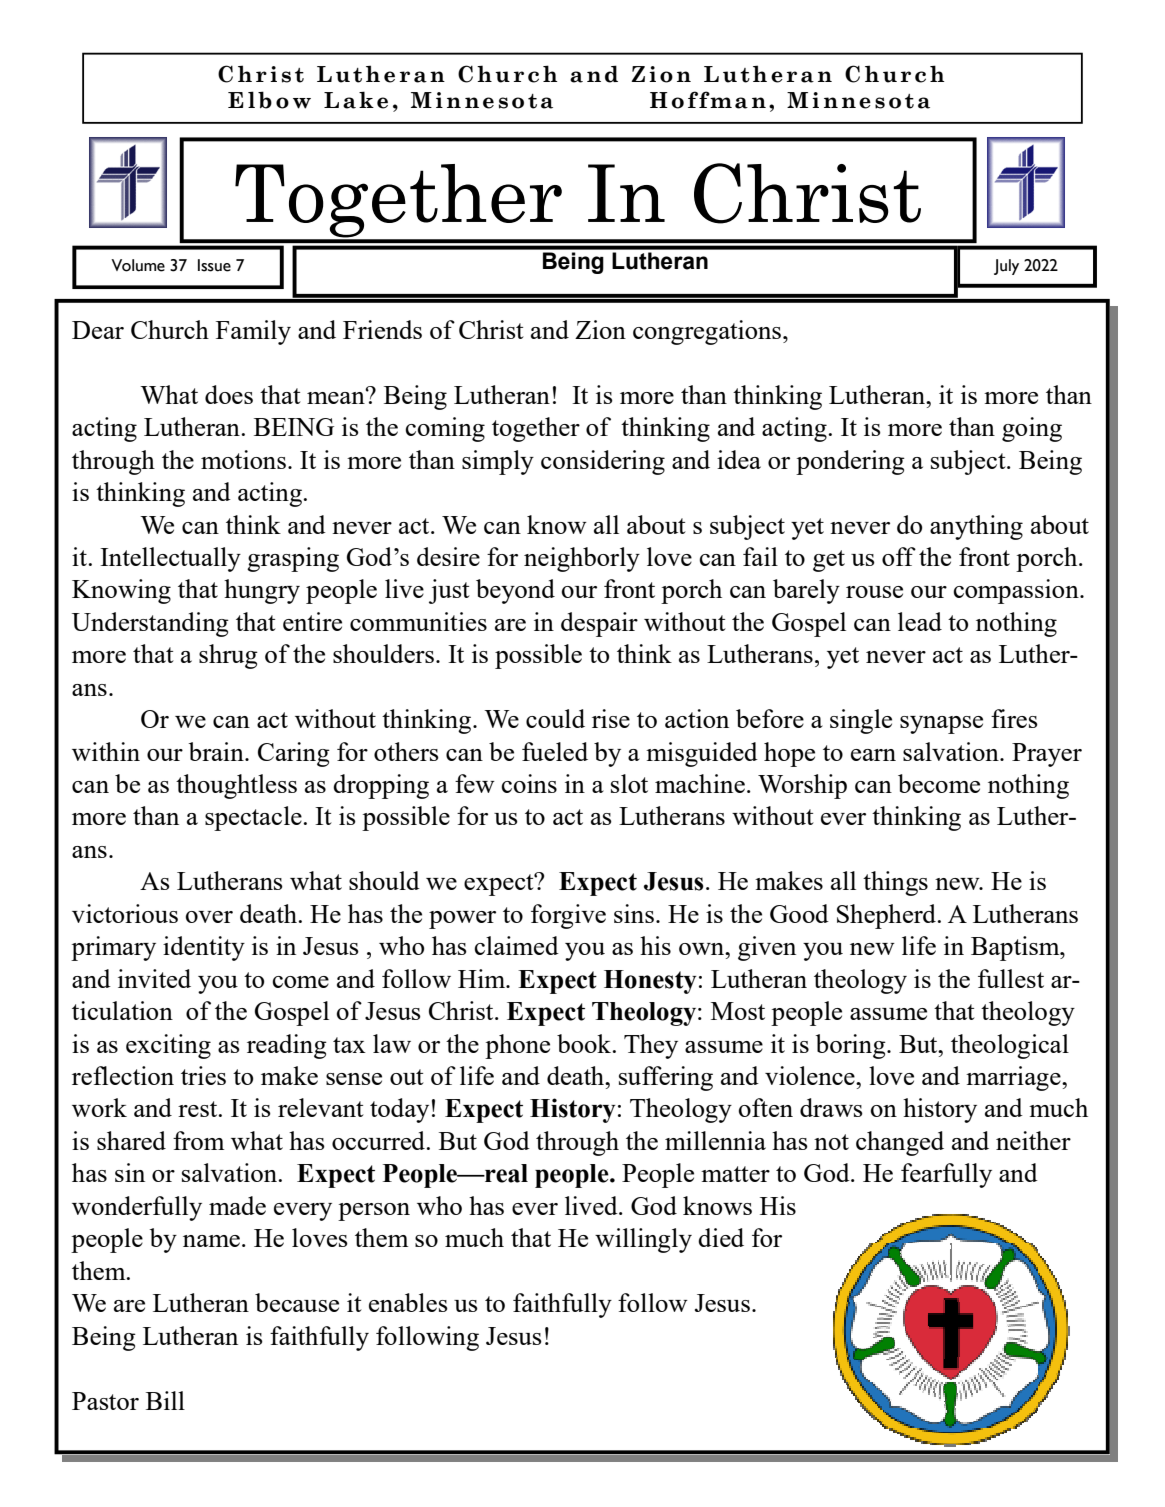 This document has height=1507, width=1165. What do you see at coordinates (217, 751) in the document?
I see `brain` at bounding box center [217, 751].
